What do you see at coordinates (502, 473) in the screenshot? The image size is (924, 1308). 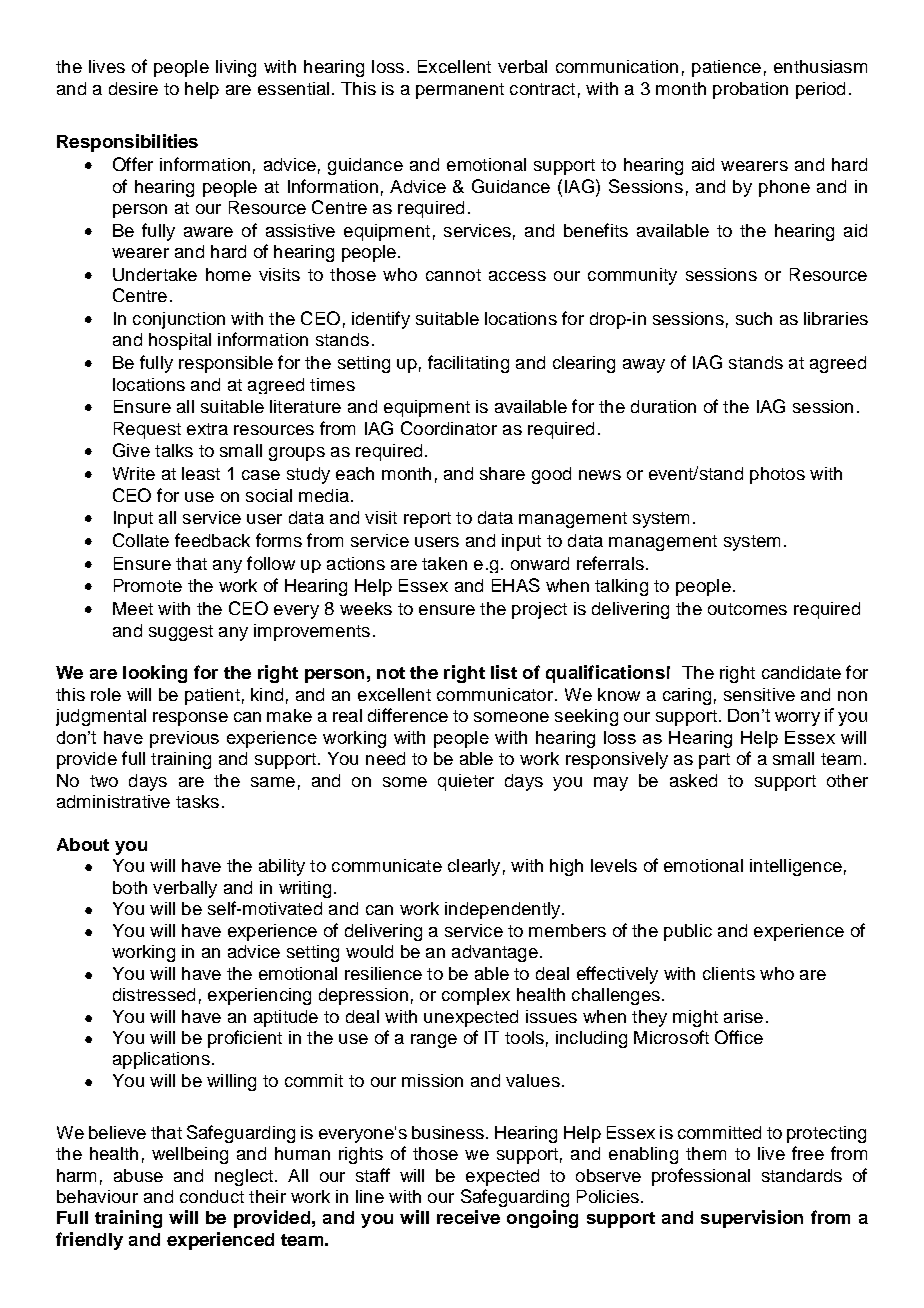 I see `share` at bounding box center [502, 473].
